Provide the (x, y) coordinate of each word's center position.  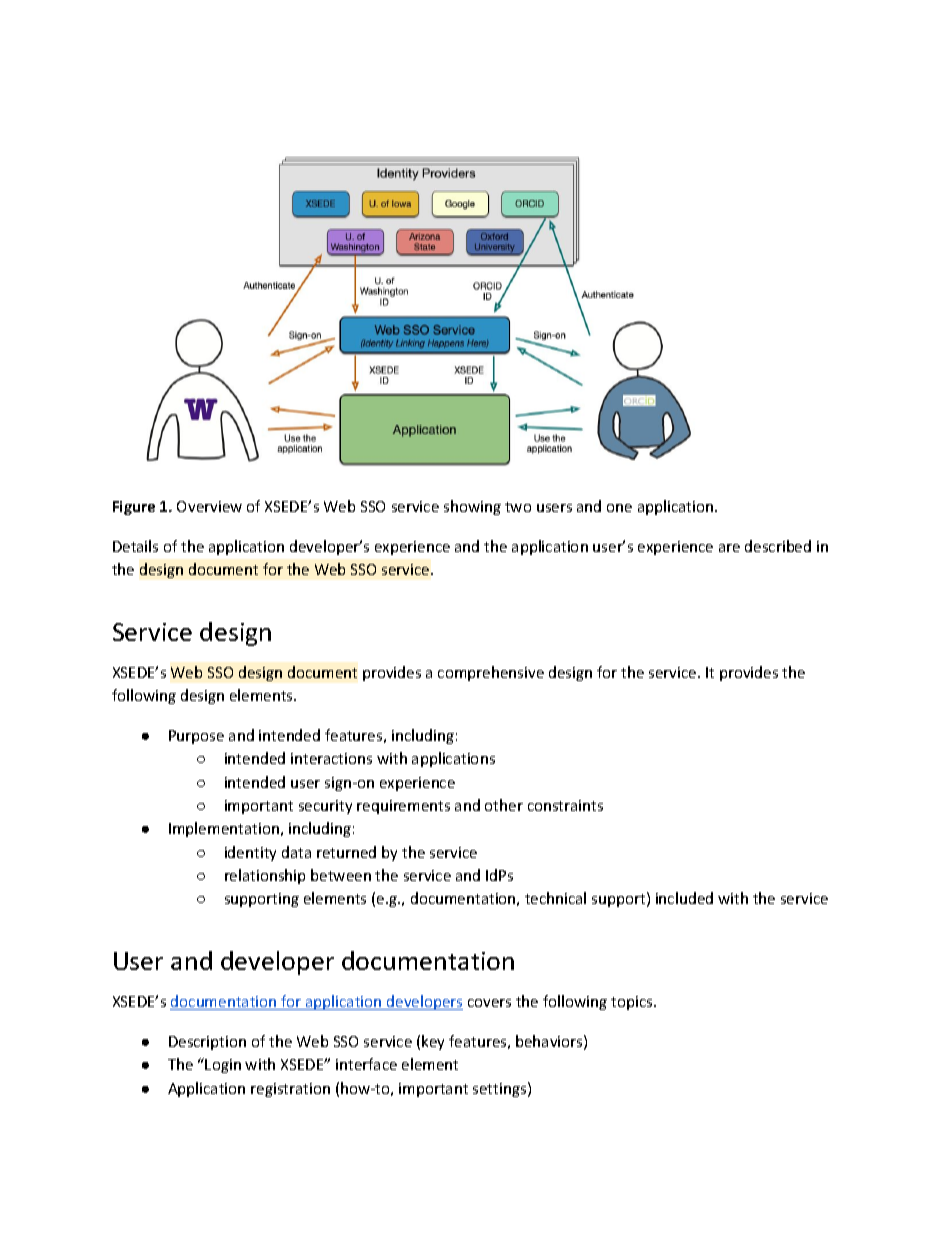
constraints (565, 805)
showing (472, 507)
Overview (209, 506)
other (504, 805)
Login (223, 1066)
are (729, 548)
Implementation (224, 829)
